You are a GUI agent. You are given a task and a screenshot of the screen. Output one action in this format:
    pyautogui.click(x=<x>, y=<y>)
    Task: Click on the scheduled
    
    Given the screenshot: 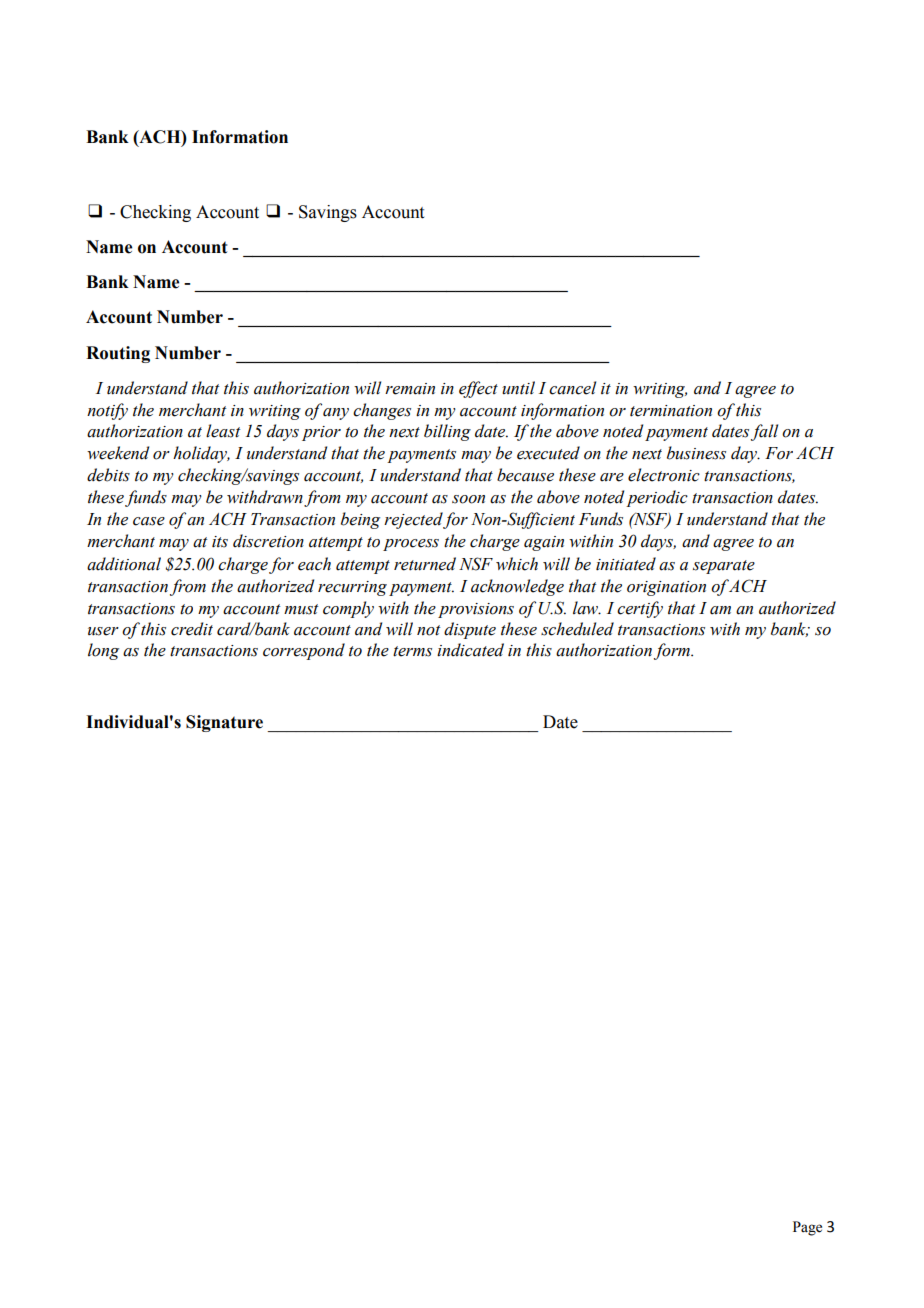 What is the action you would take?
    pyautogui.click(x=577, y=629)
